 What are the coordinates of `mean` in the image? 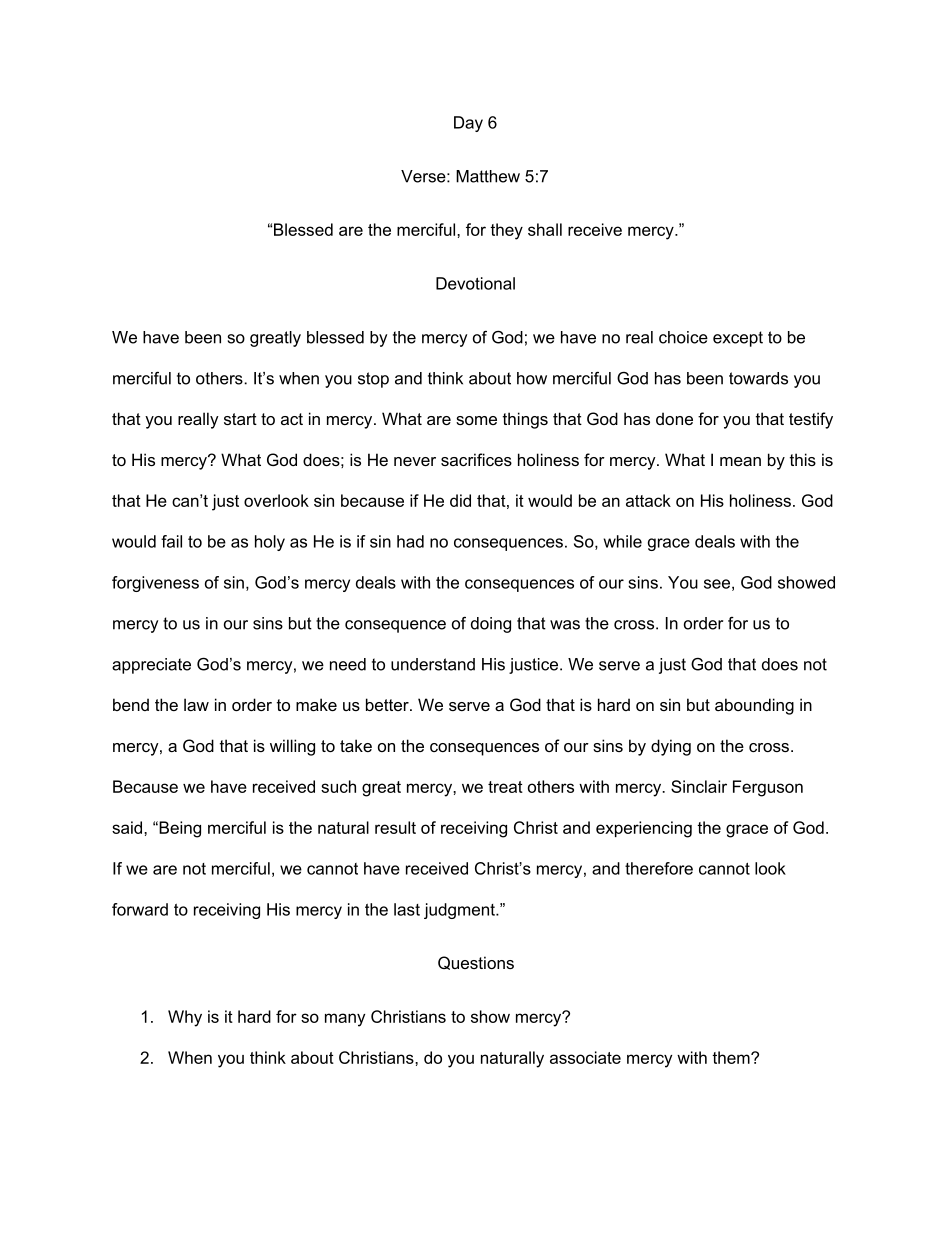 It's located at (740, 461).
